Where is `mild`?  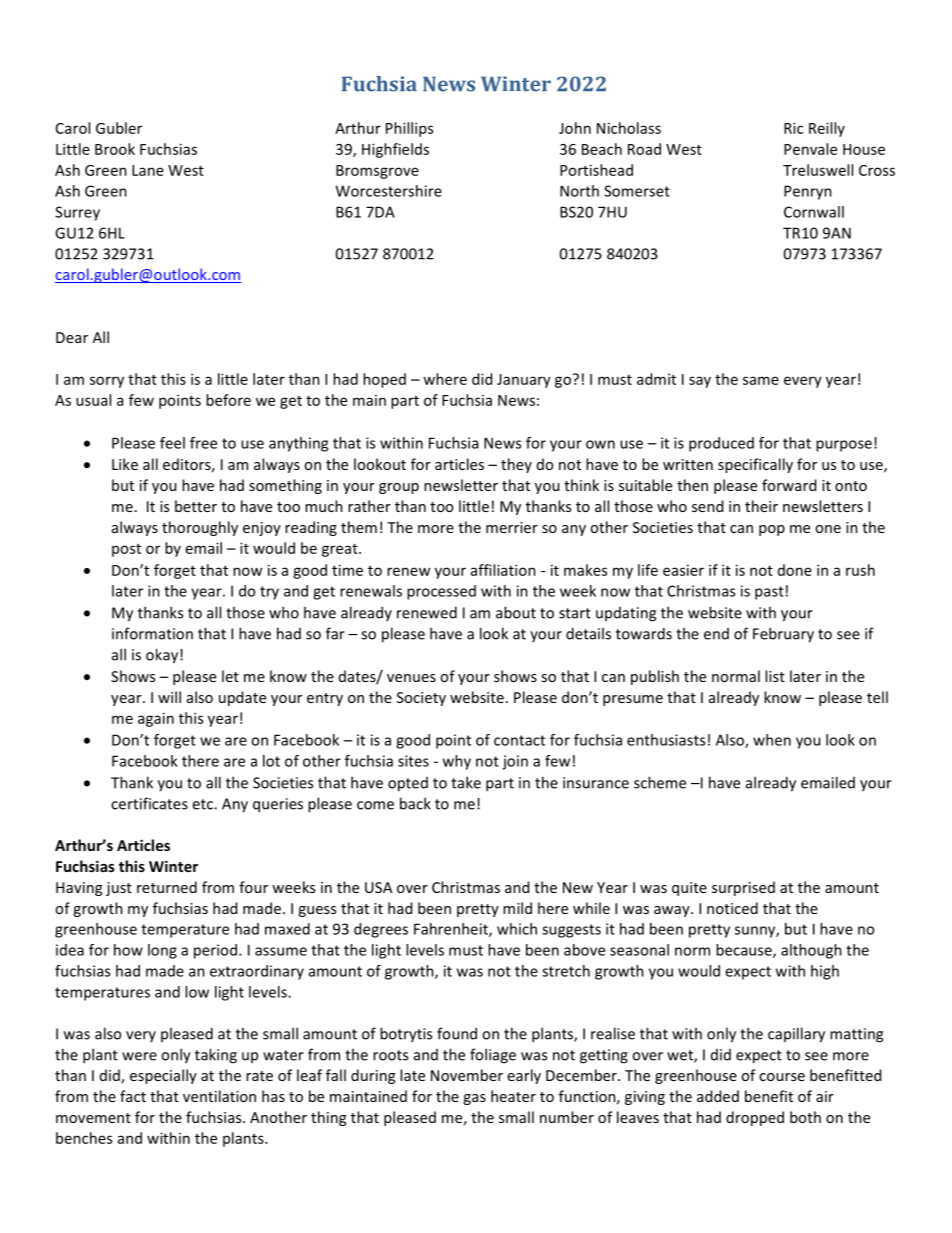
mild is located at coordinates (517, 908).
